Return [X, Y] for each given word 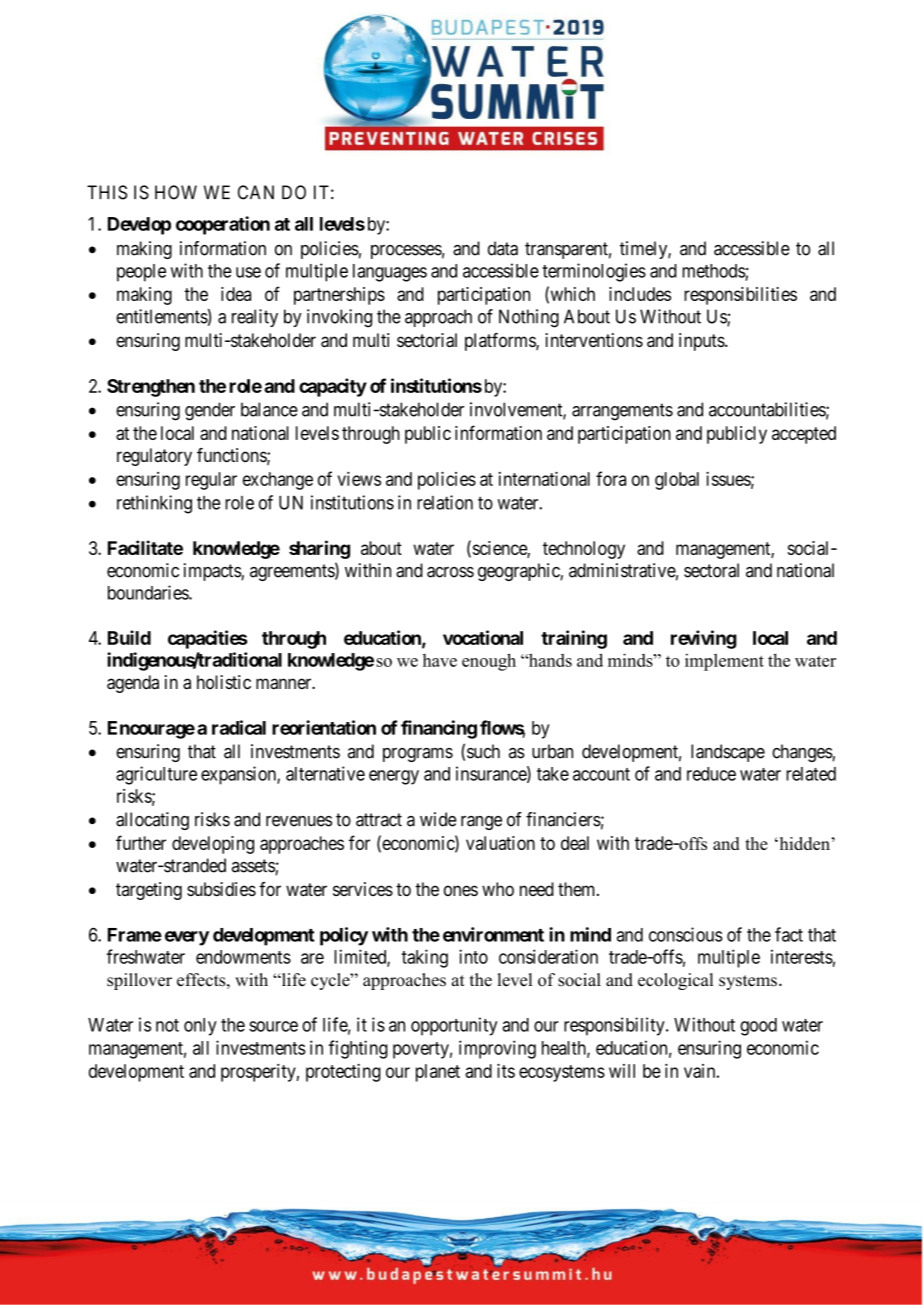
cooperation [223, 225]
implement [724, 662]
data [503, 248]
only [200, 1027]
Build [129, 637]
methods [714, 271]
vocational [483, 637]
